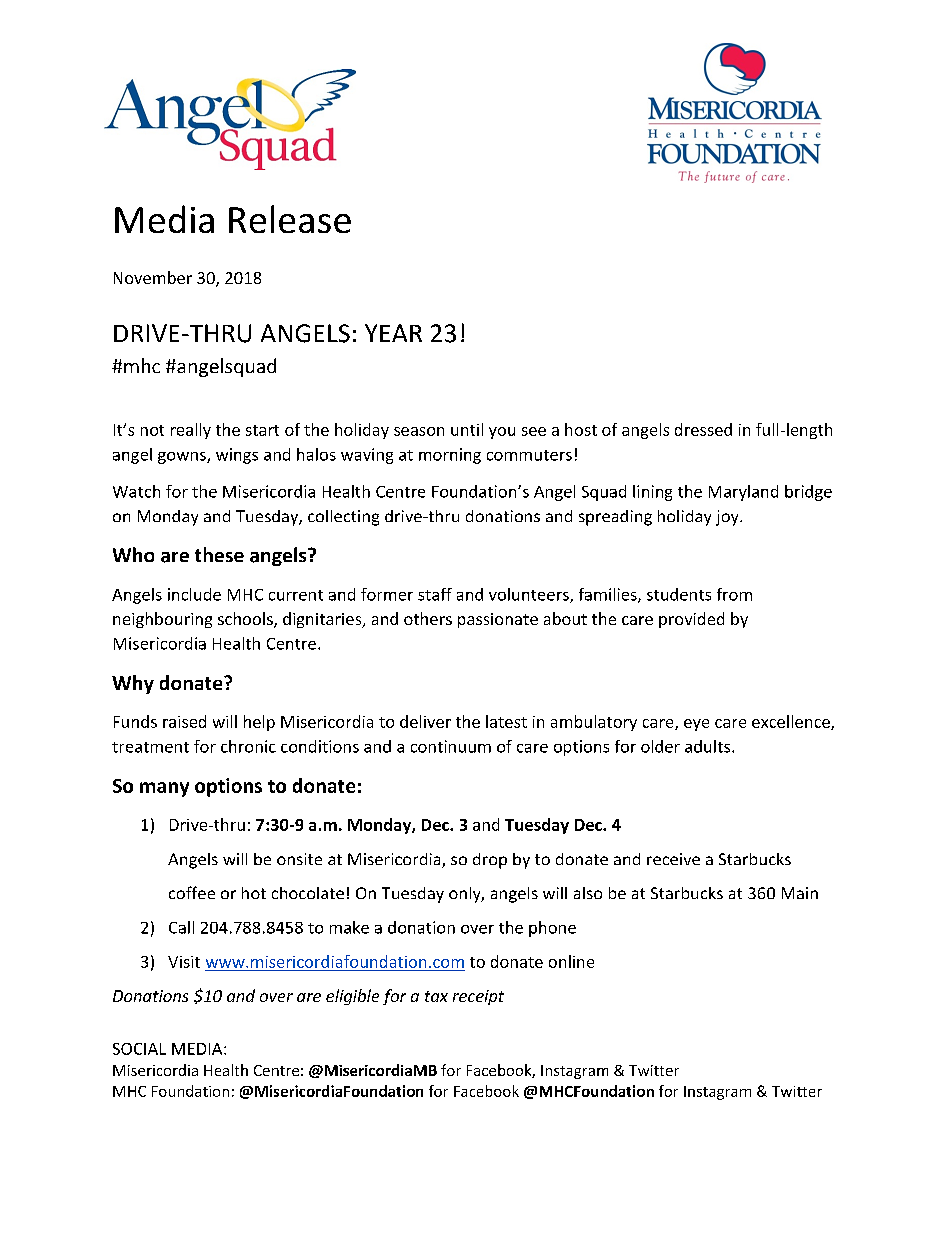 This screenshot has height=1233, width=952. I want to click on November, so click(153, 277).
